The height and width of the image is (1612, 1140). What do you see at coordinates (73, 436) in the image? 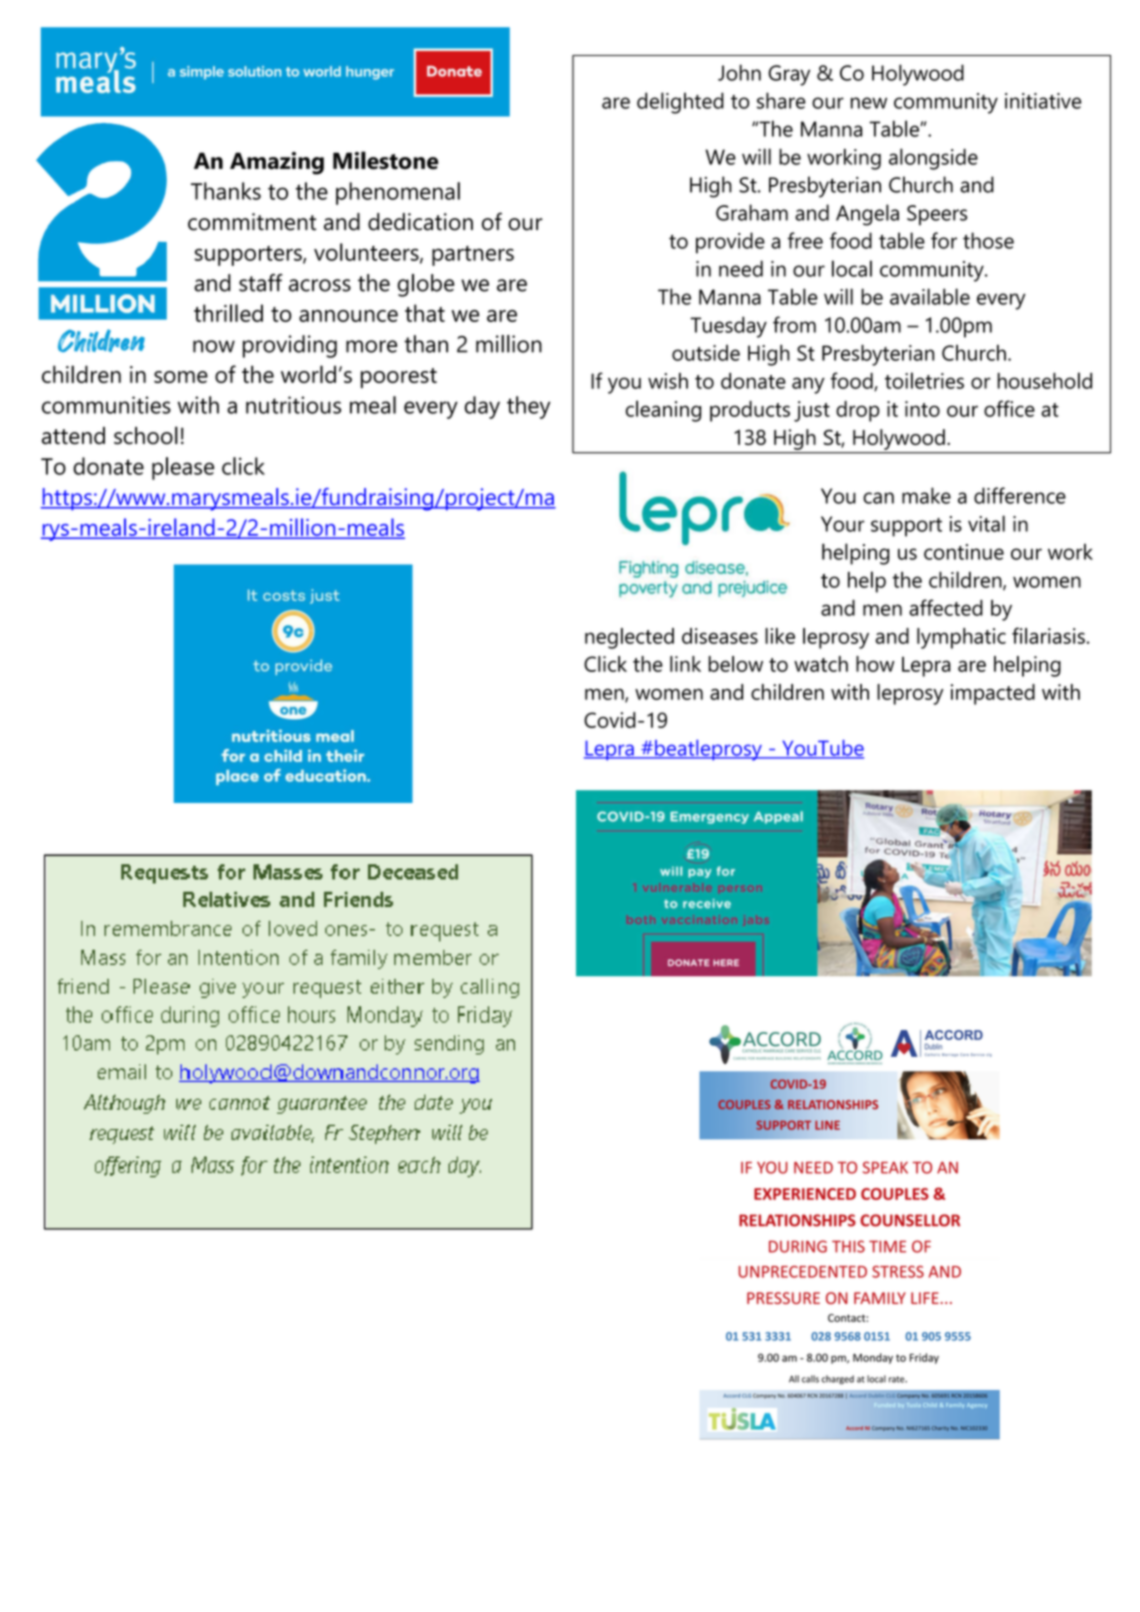
I see `attend` at bounding box center [73, 436].
